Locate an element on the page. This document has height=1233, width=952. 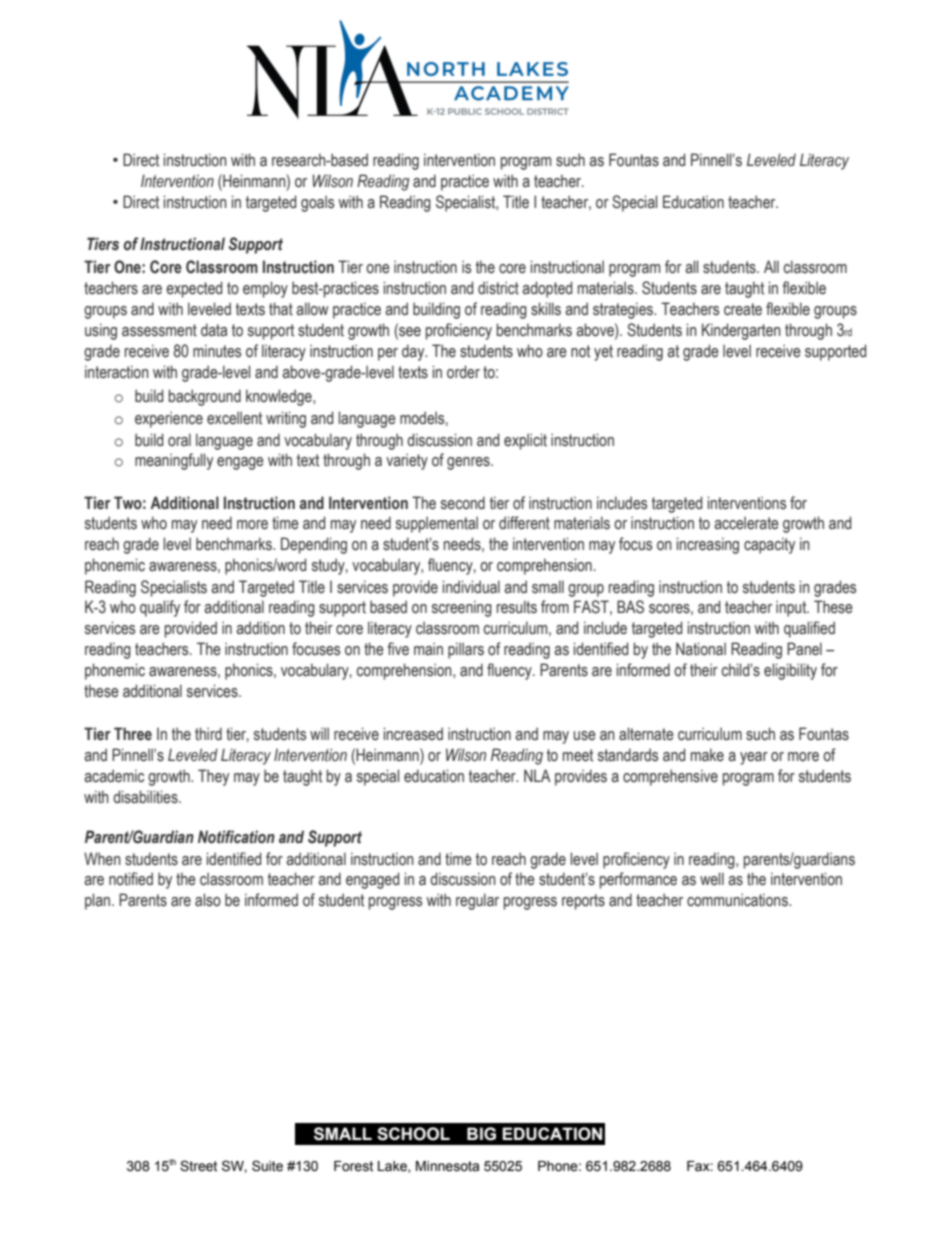
Street is located at coordinates (198, 1166).
